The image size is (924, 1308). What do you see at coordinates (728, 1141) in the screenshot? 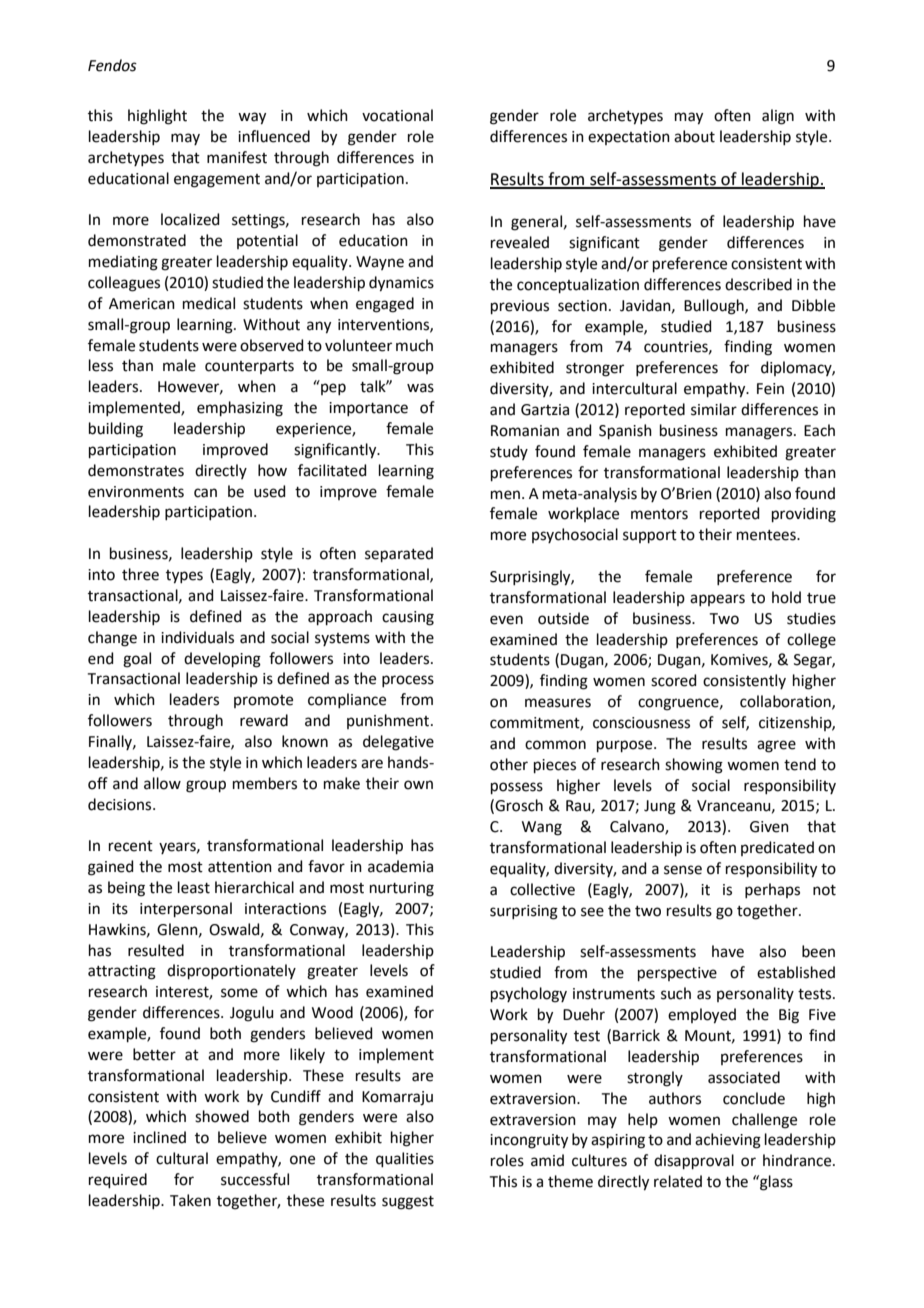
I see `achieving` at bounding box center [728, 1141].
